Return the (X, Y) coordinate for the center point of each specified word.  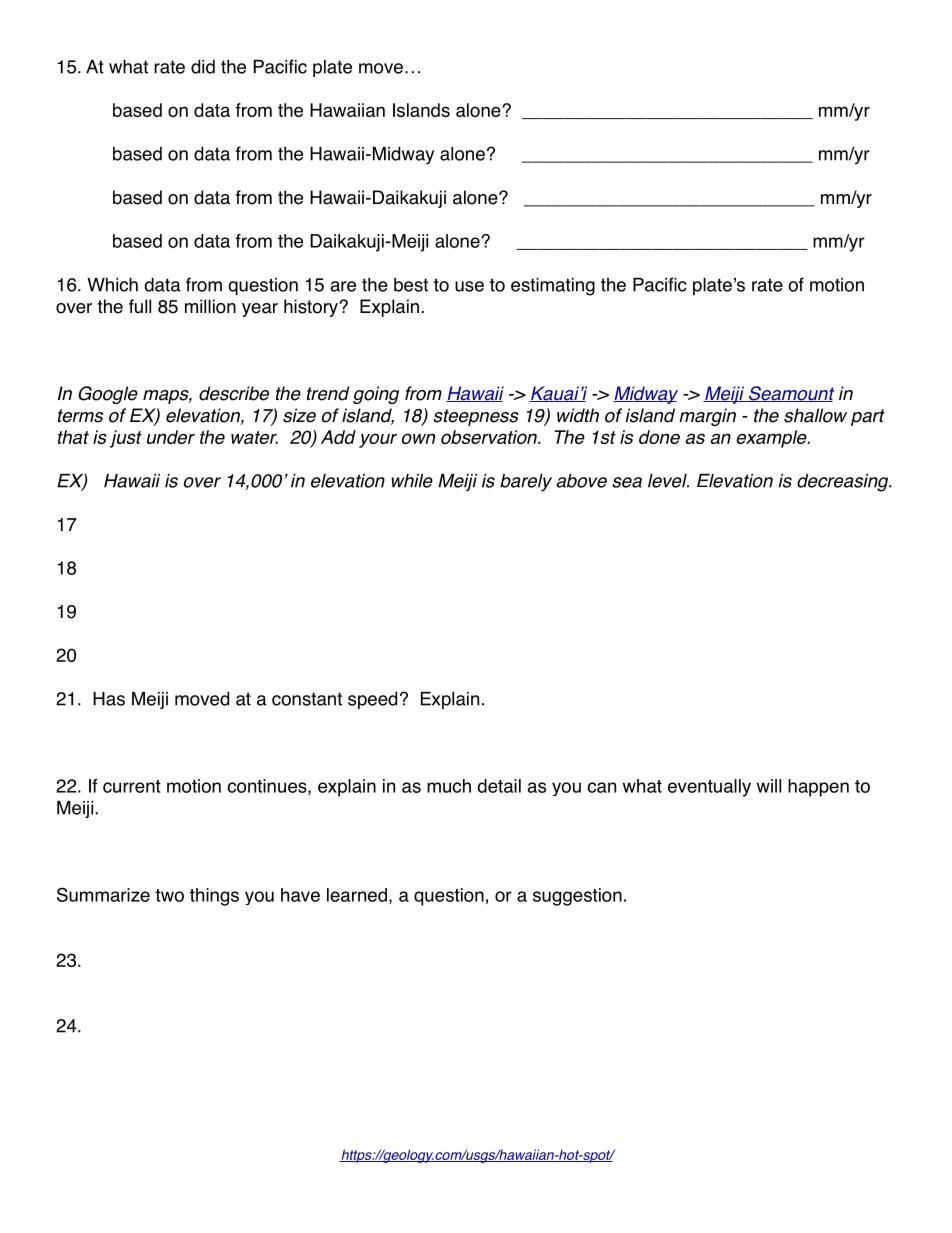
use (469, 286)
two (169, 895)
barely (526, 482)
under (171, 437)
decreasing (844, 482)
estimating (553, 287)
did (203, 66)
